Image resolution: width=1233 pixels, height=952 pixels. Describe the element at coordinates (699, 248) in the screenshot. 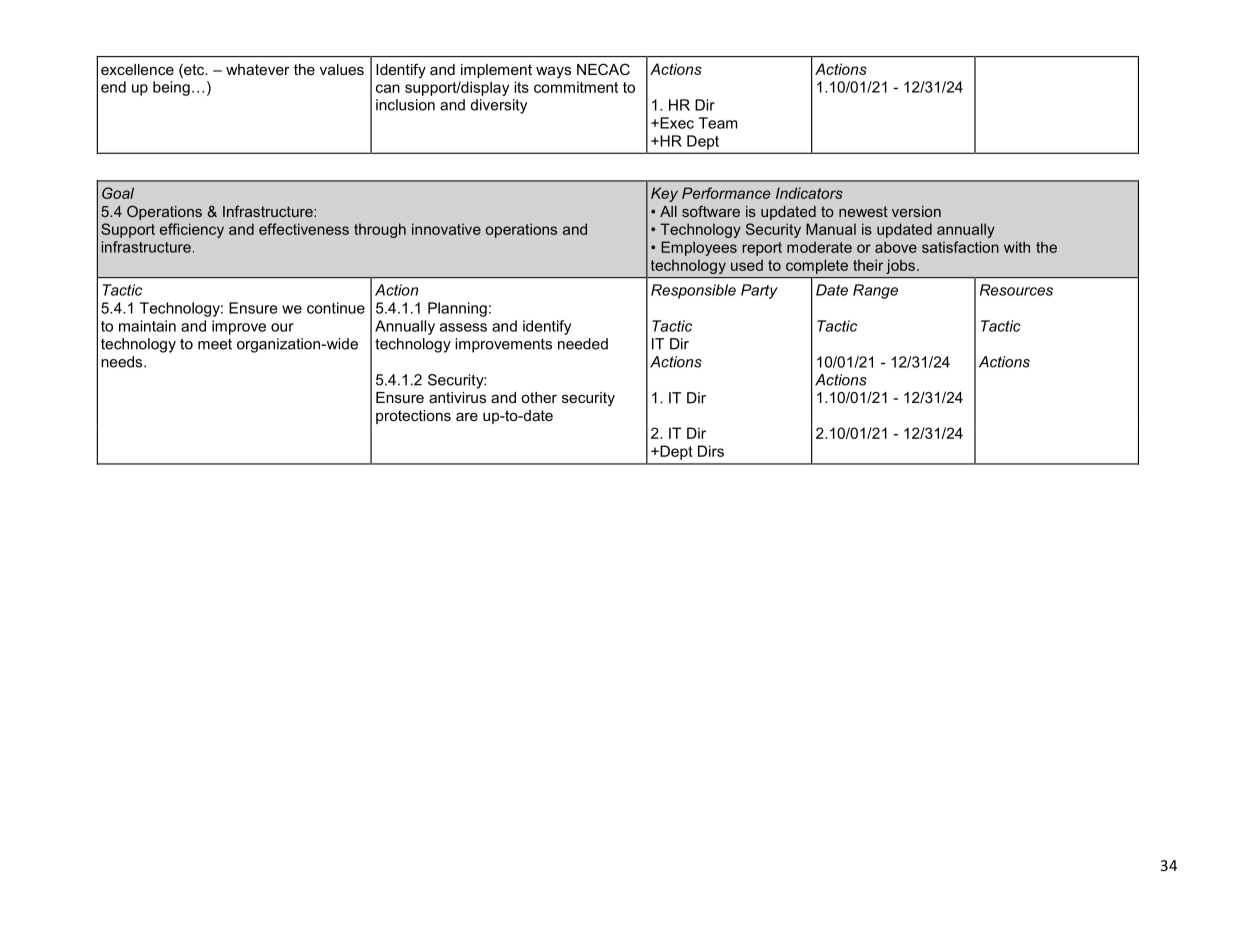

I see `Employees` at that location.
